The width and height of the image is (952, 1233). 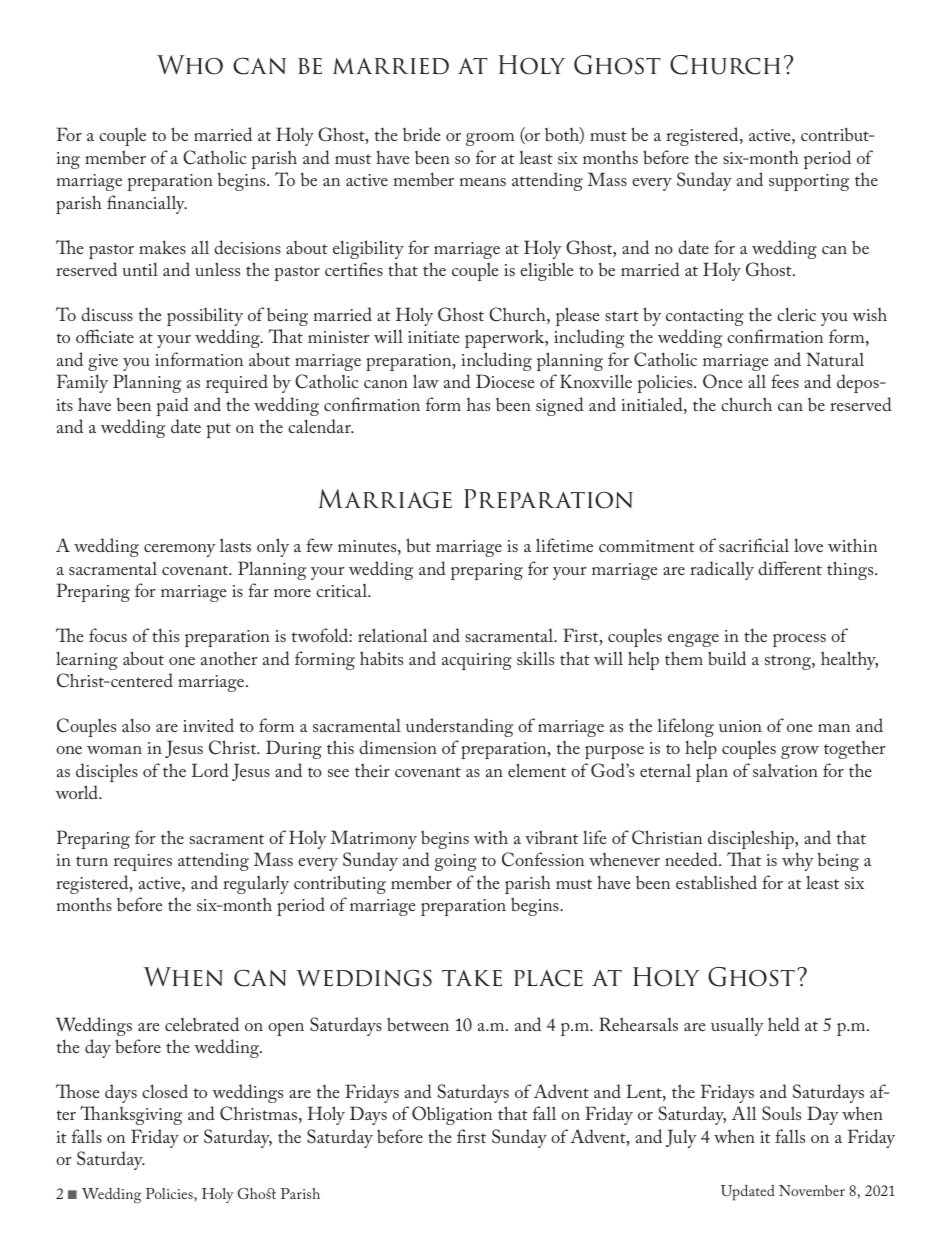 What do you see at coordinates (785, 381) in the image?
I see `fees` at bounding box center [785, 381].
